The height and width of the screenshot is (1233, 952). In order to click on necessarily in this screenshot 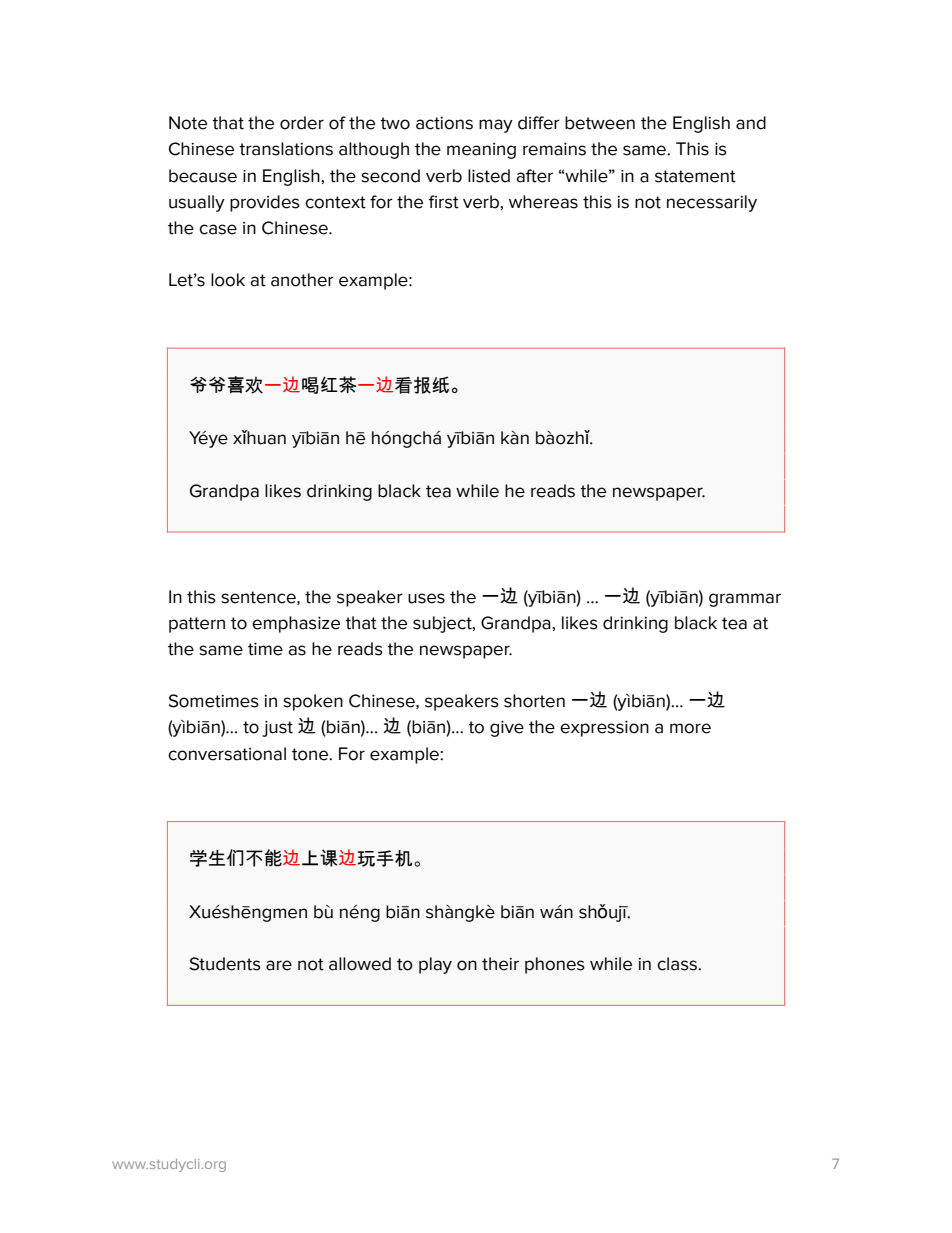, I will do `click(712, 203)`.
